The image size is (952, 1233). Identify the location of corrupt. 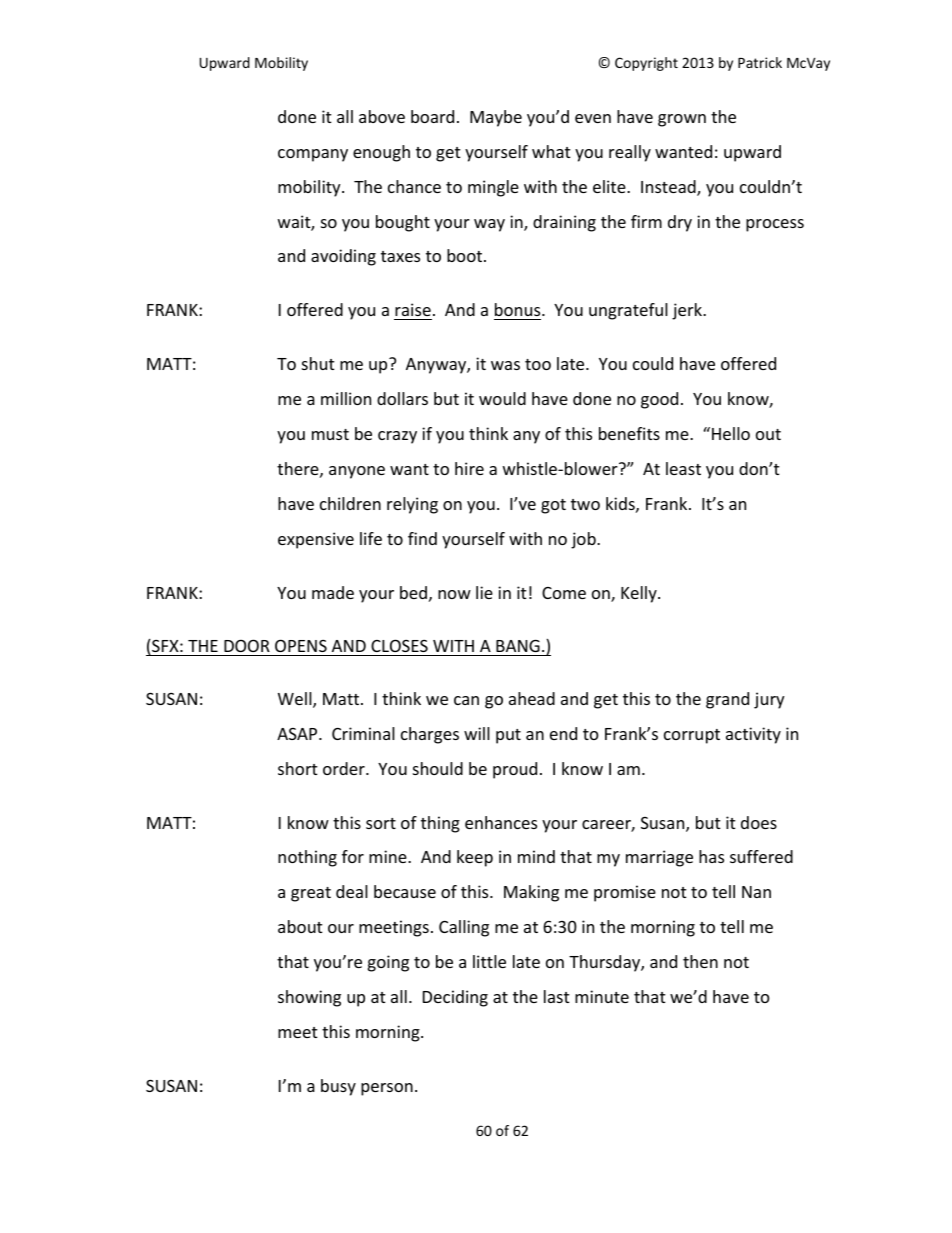
(692, 736).
